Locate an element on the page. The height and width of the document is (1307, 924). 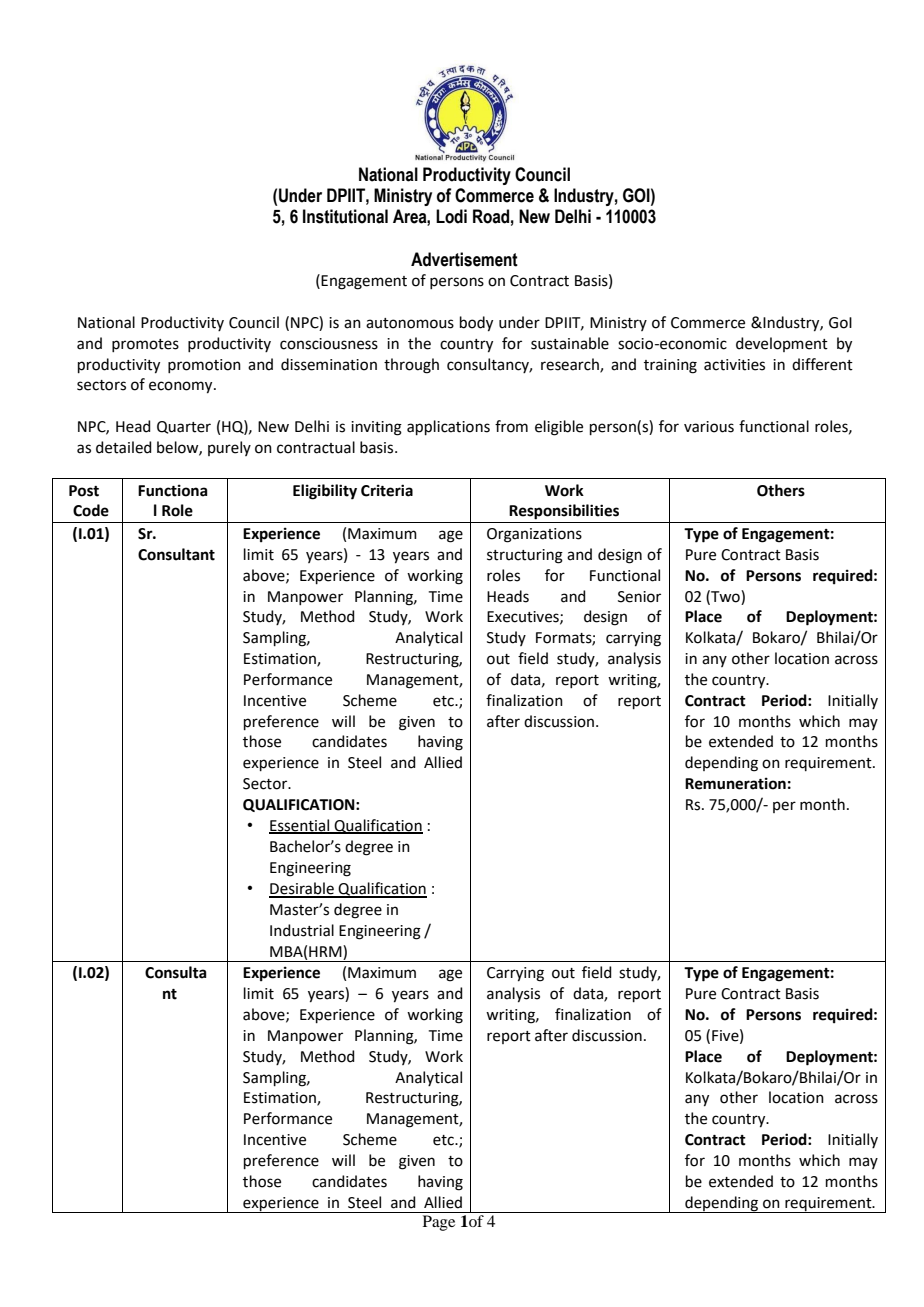
Quarter is located at coordinates (184, 427).
